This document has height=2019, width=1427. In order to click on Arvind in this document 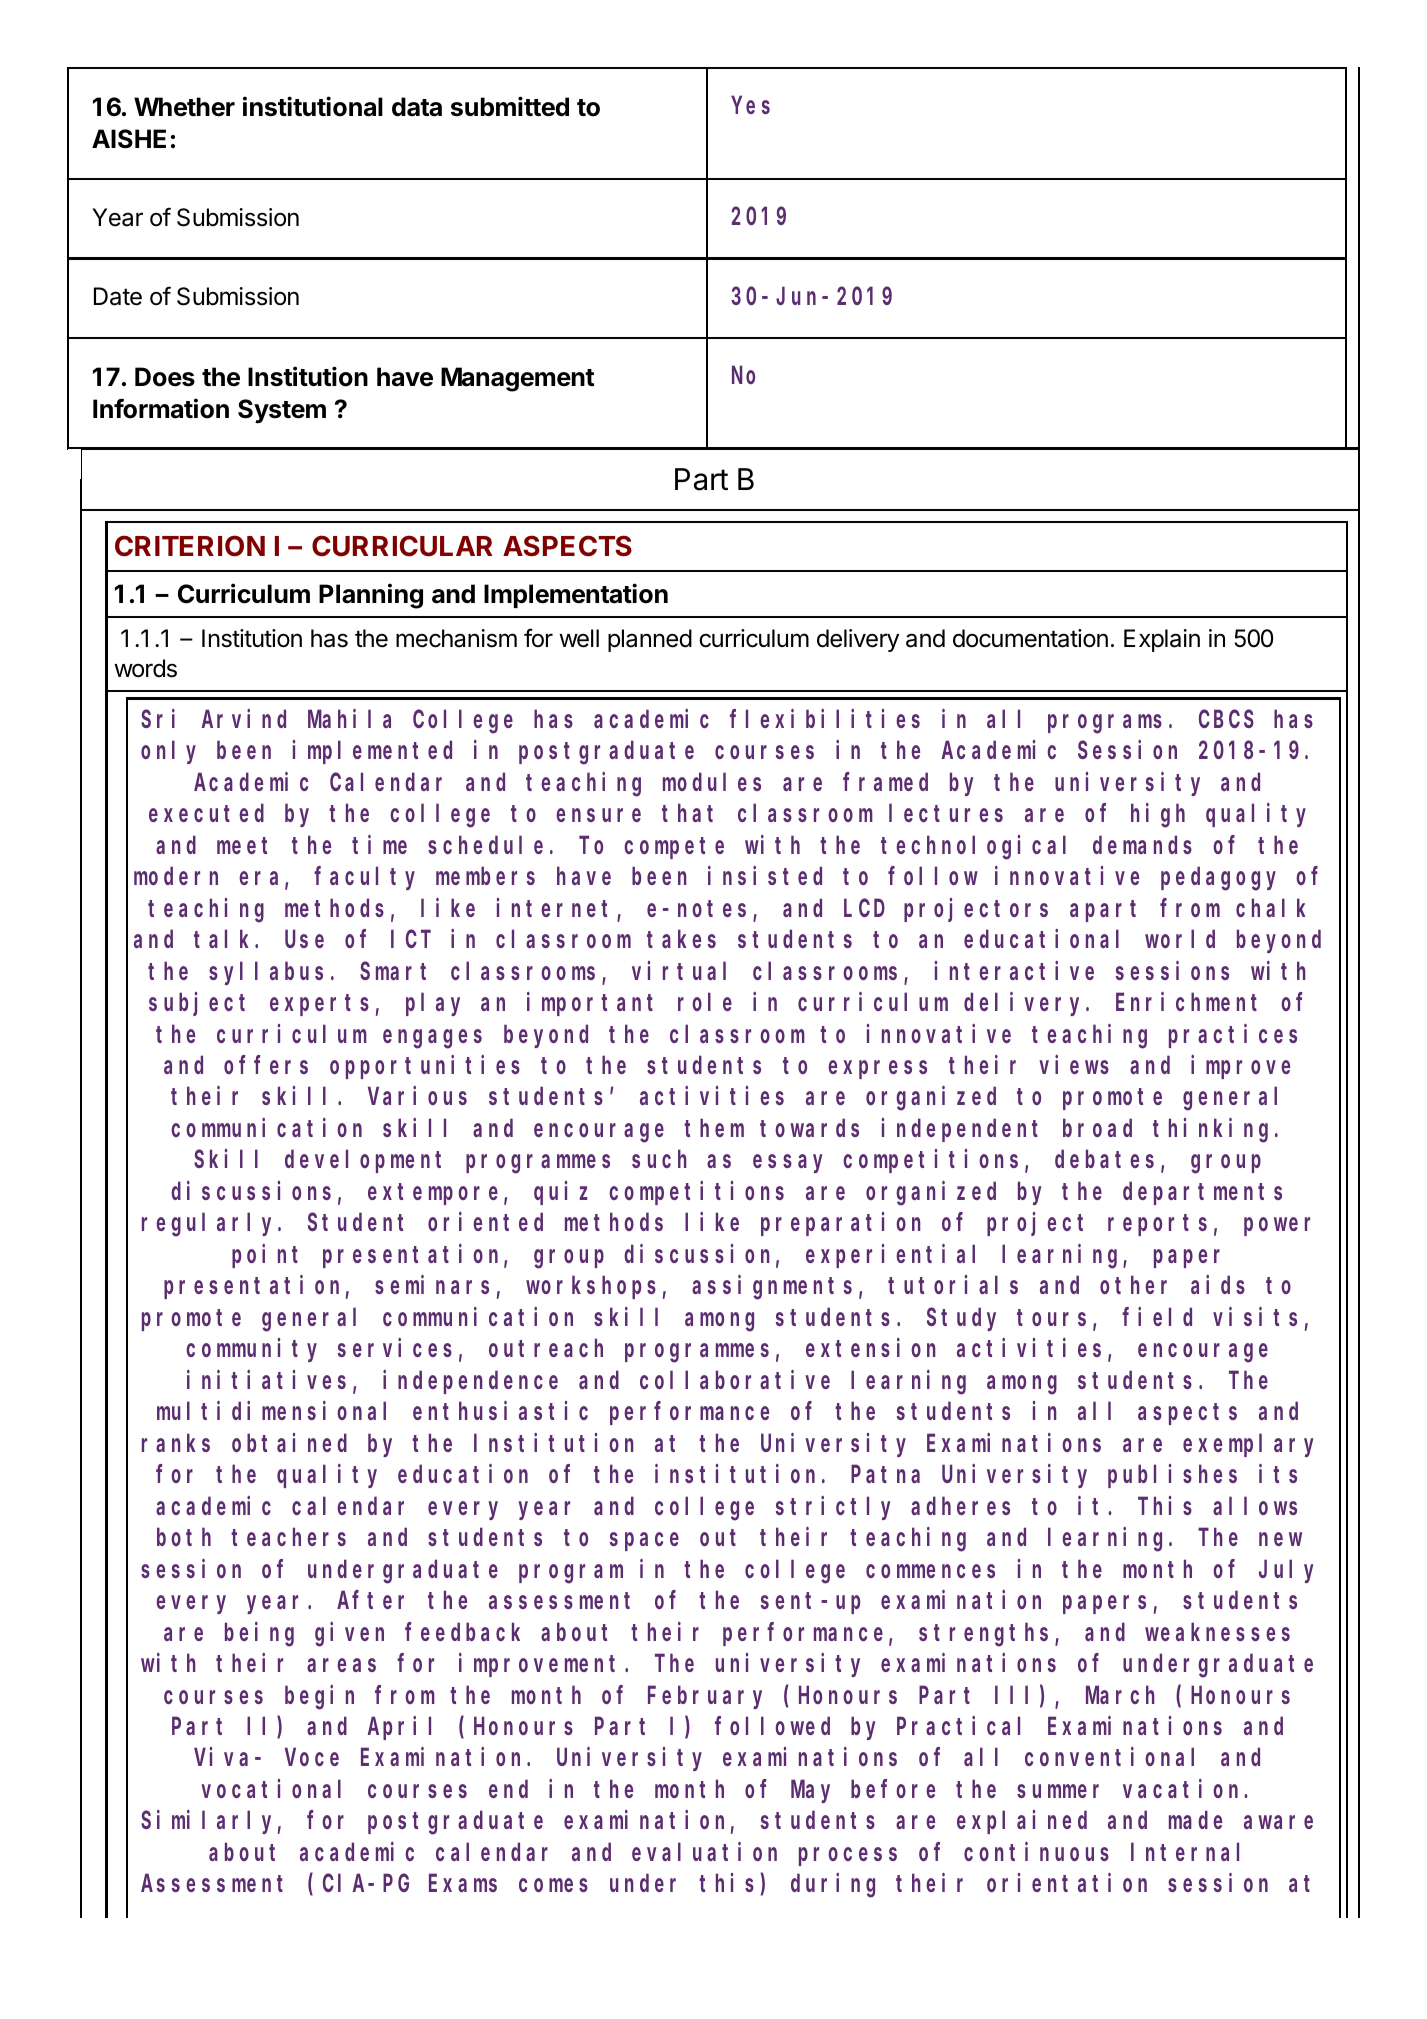, I will do `click(244, 718)`.
